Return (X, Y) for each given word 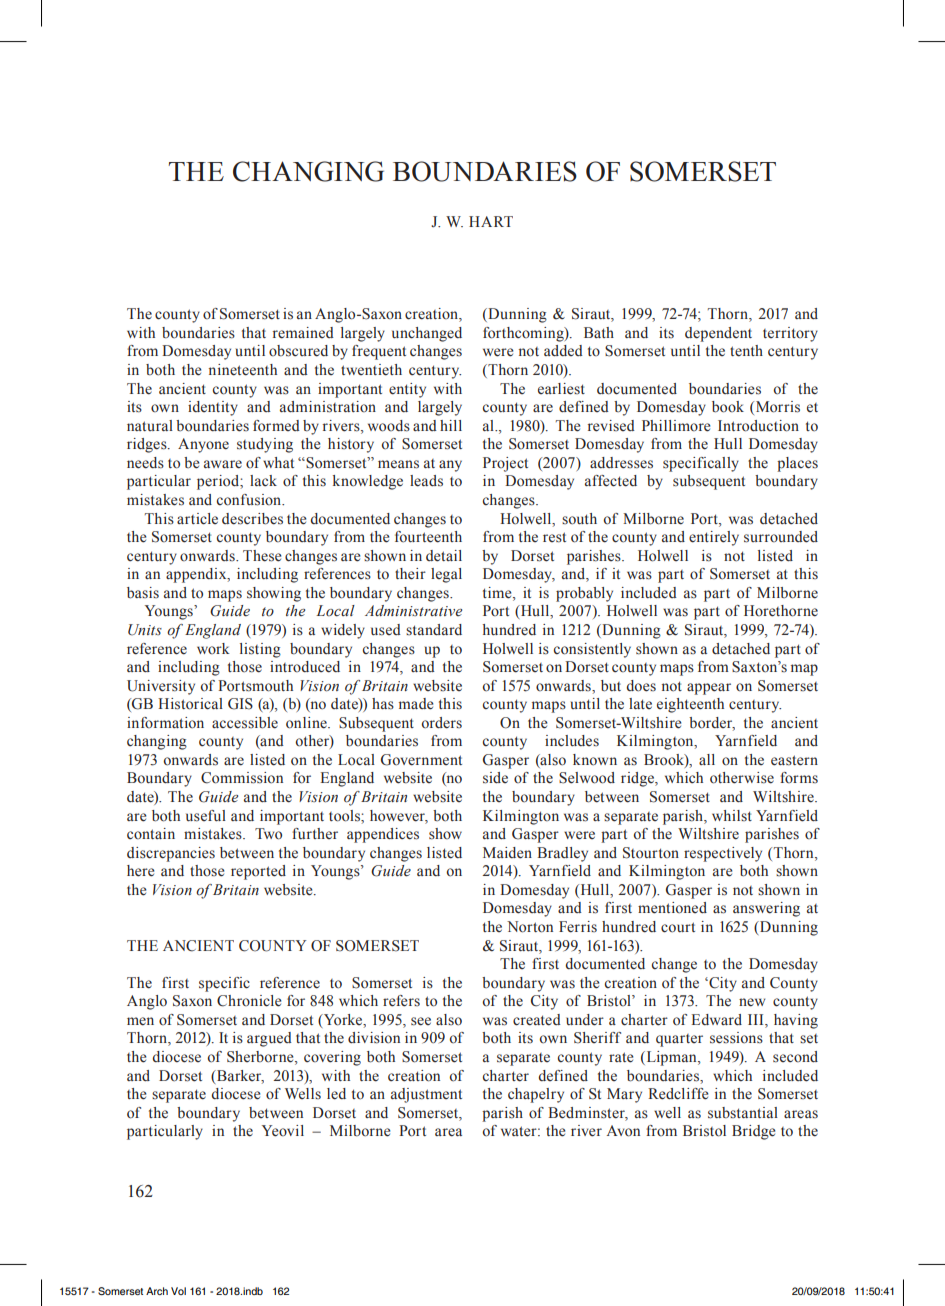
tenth (746, 351)
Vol (178, 1291)
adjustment (426, 1095)
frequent (379, 352)
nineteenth (243, 370)
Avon (623, 1131)
